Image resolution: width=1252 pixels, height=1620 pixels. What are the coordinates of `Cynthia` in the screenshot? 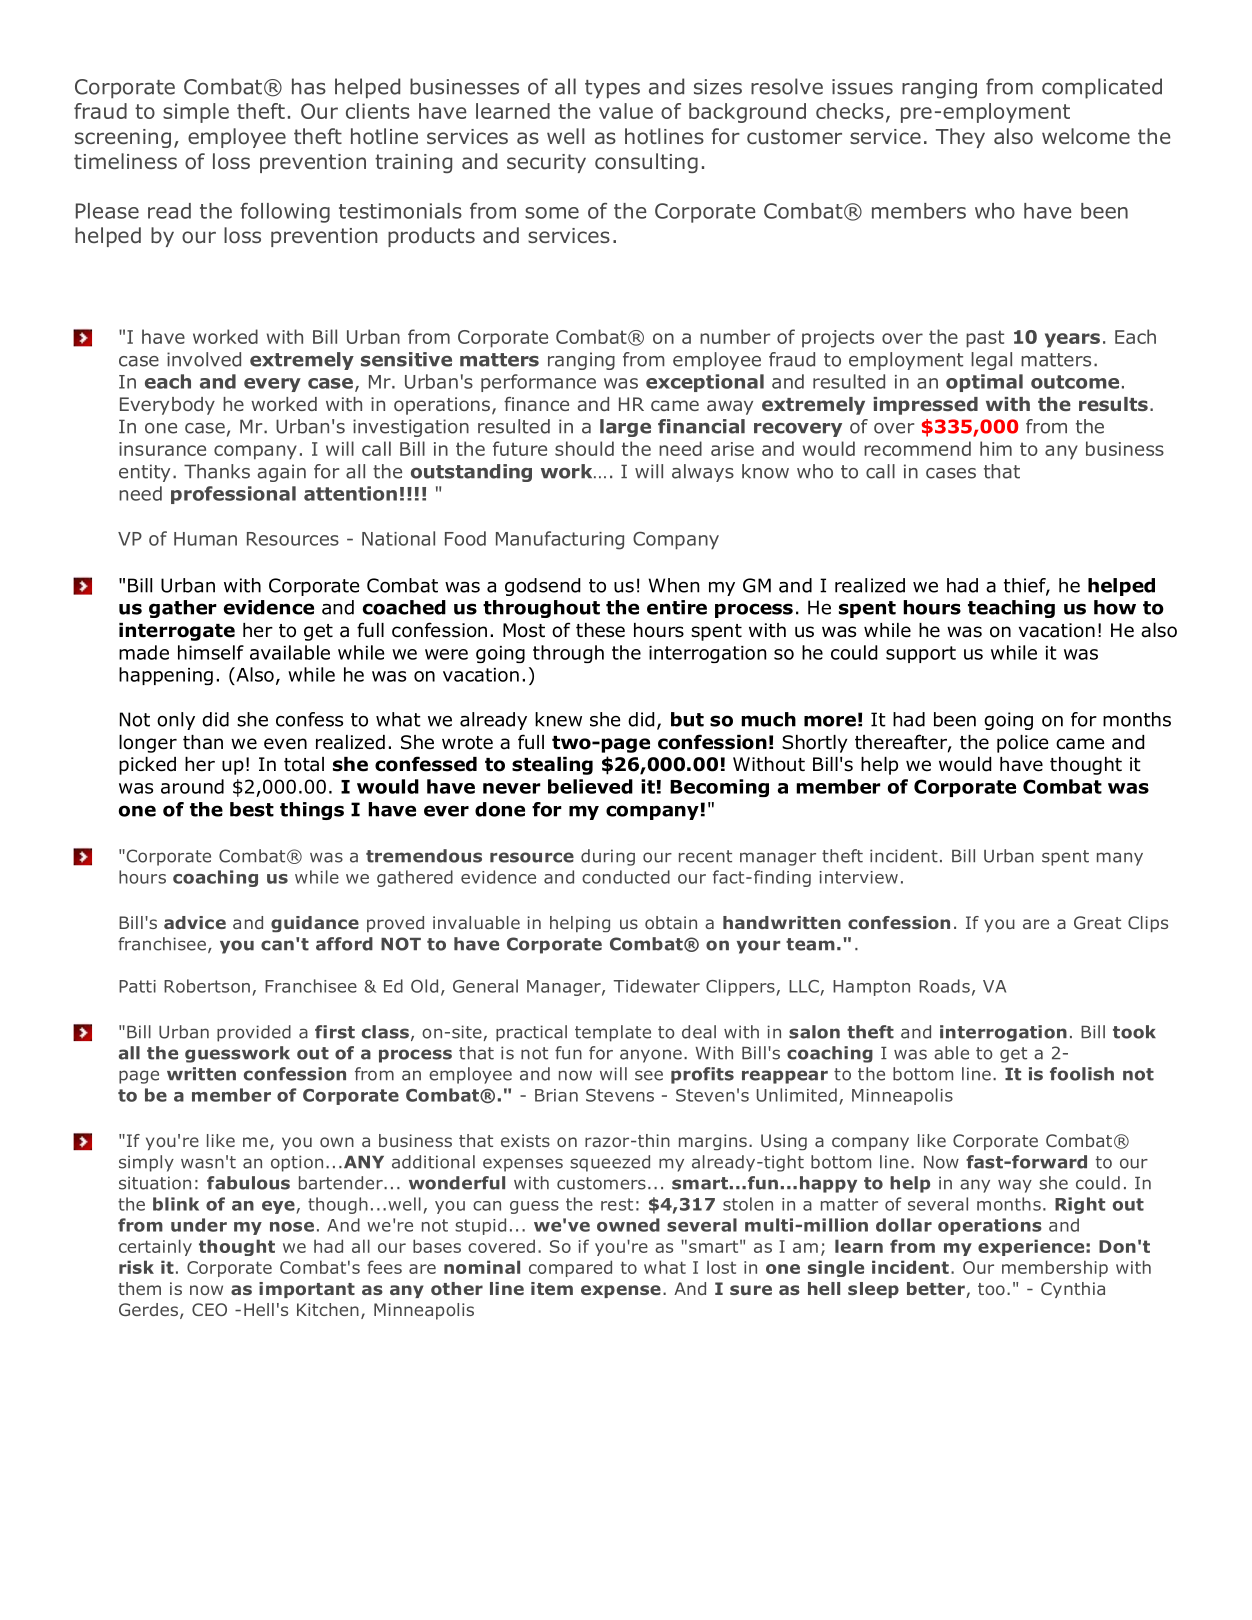 It's located at (1073, 1290).
